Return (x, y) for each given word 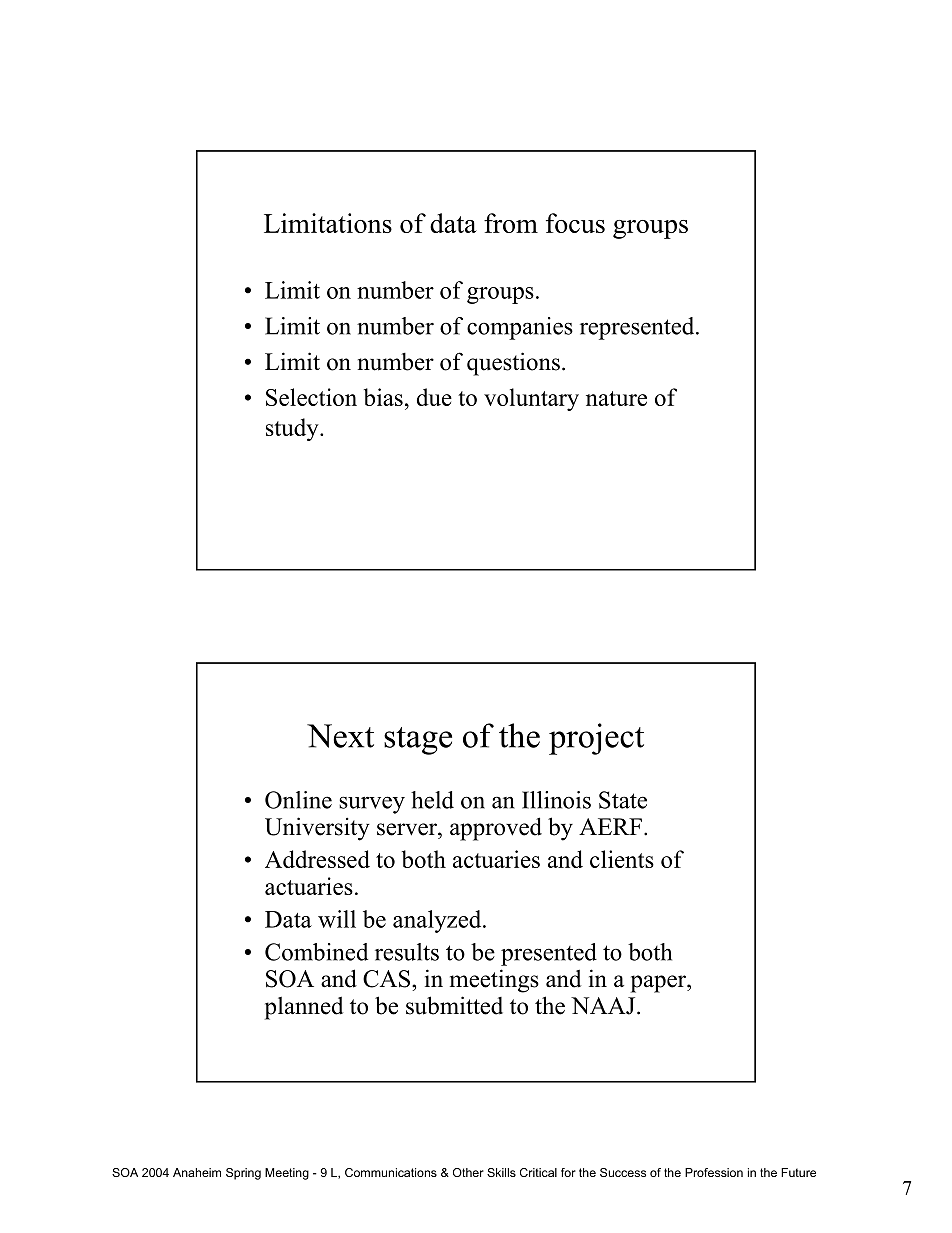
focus (575, 223)
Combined (316, 952)
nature (616, 398)
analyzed (438, 921)
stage (418, 741)
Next (340, 736)
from (511, 223)
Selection (311, 397)
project (596, 739)
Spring (243, 1174)
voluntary (531, 399)
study (293, 429)
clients (622, 859)
